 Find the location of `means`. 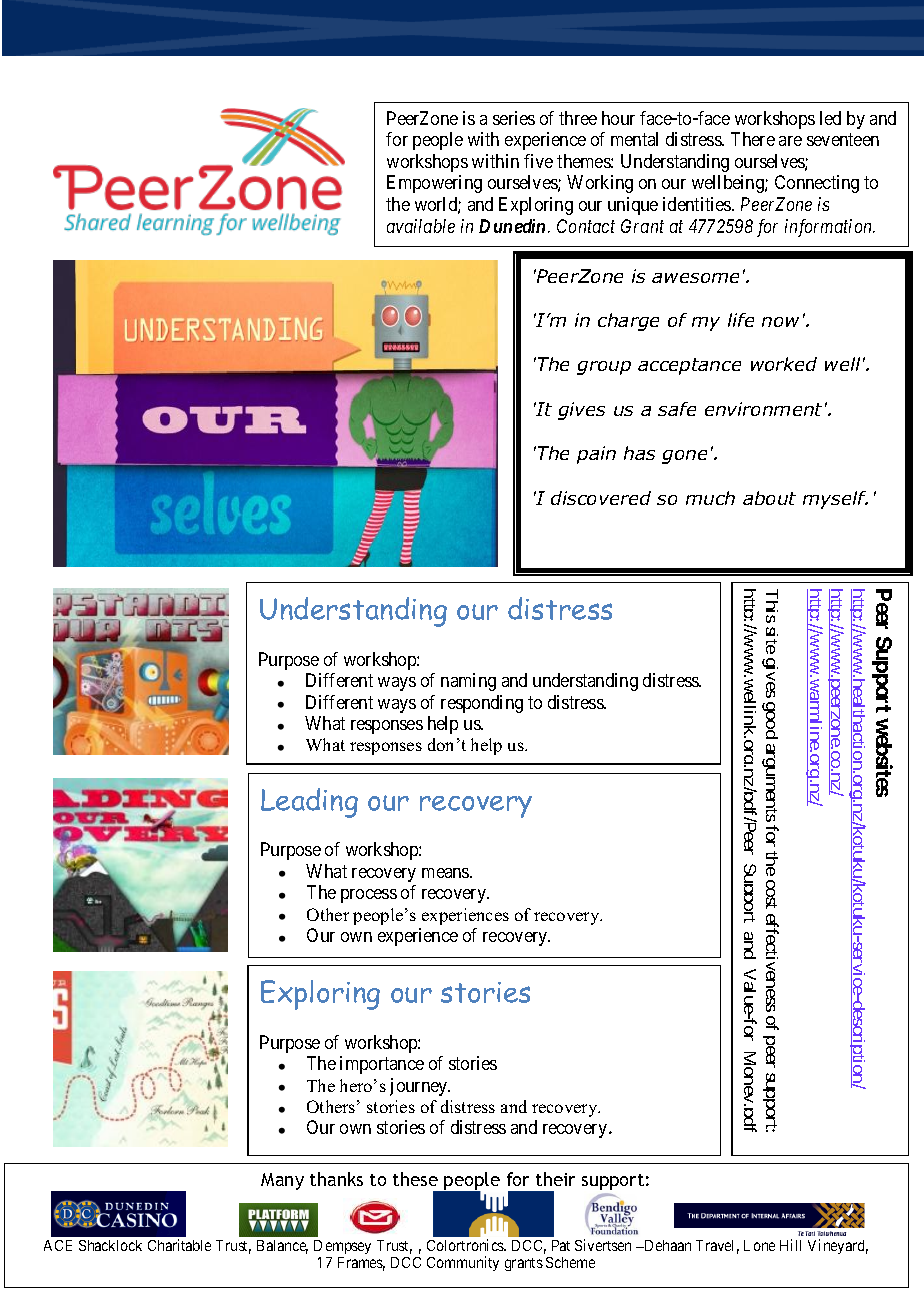

means is located at coordinates (446, 873).
